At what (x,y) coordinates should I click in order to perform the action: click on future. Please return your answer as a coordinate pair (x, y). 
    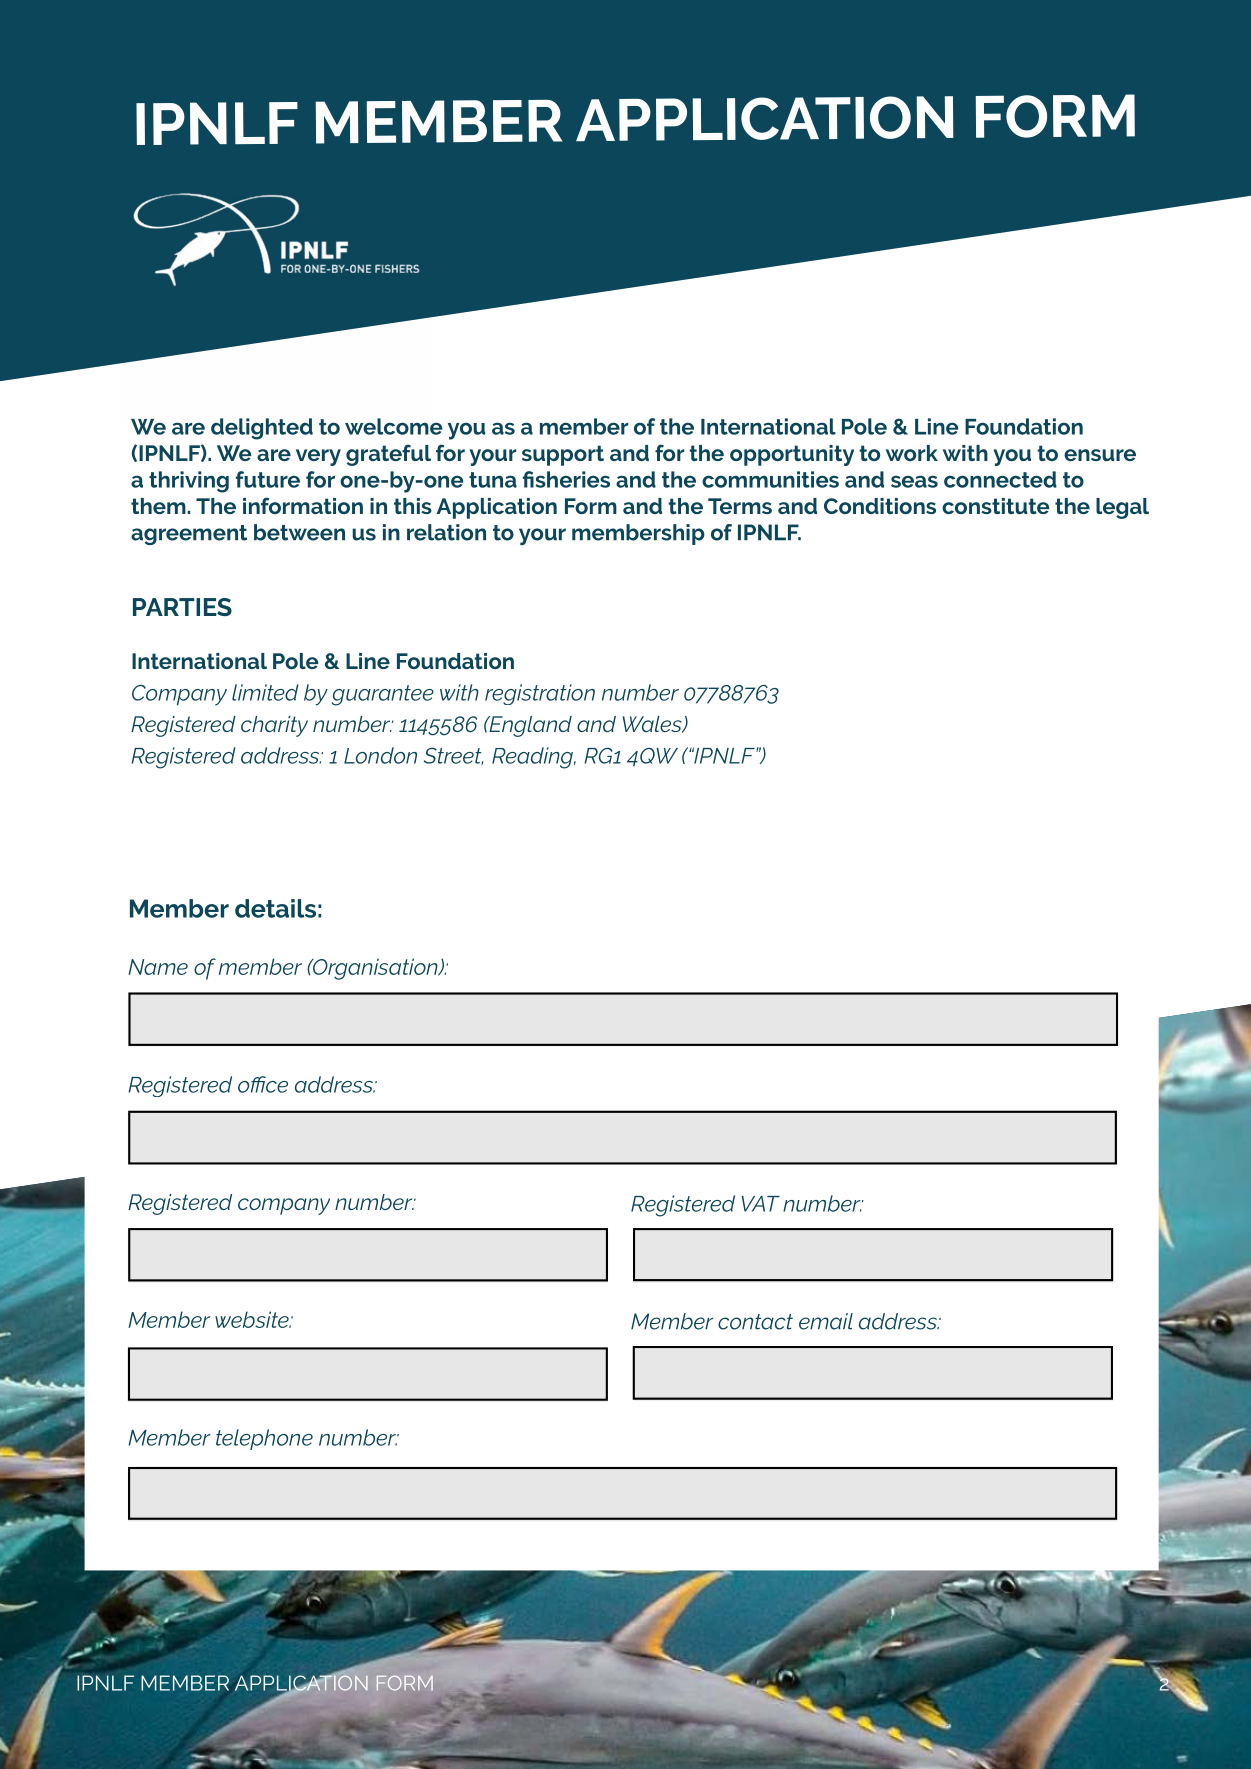
    Looking at the image, I should click on (268, 479).
